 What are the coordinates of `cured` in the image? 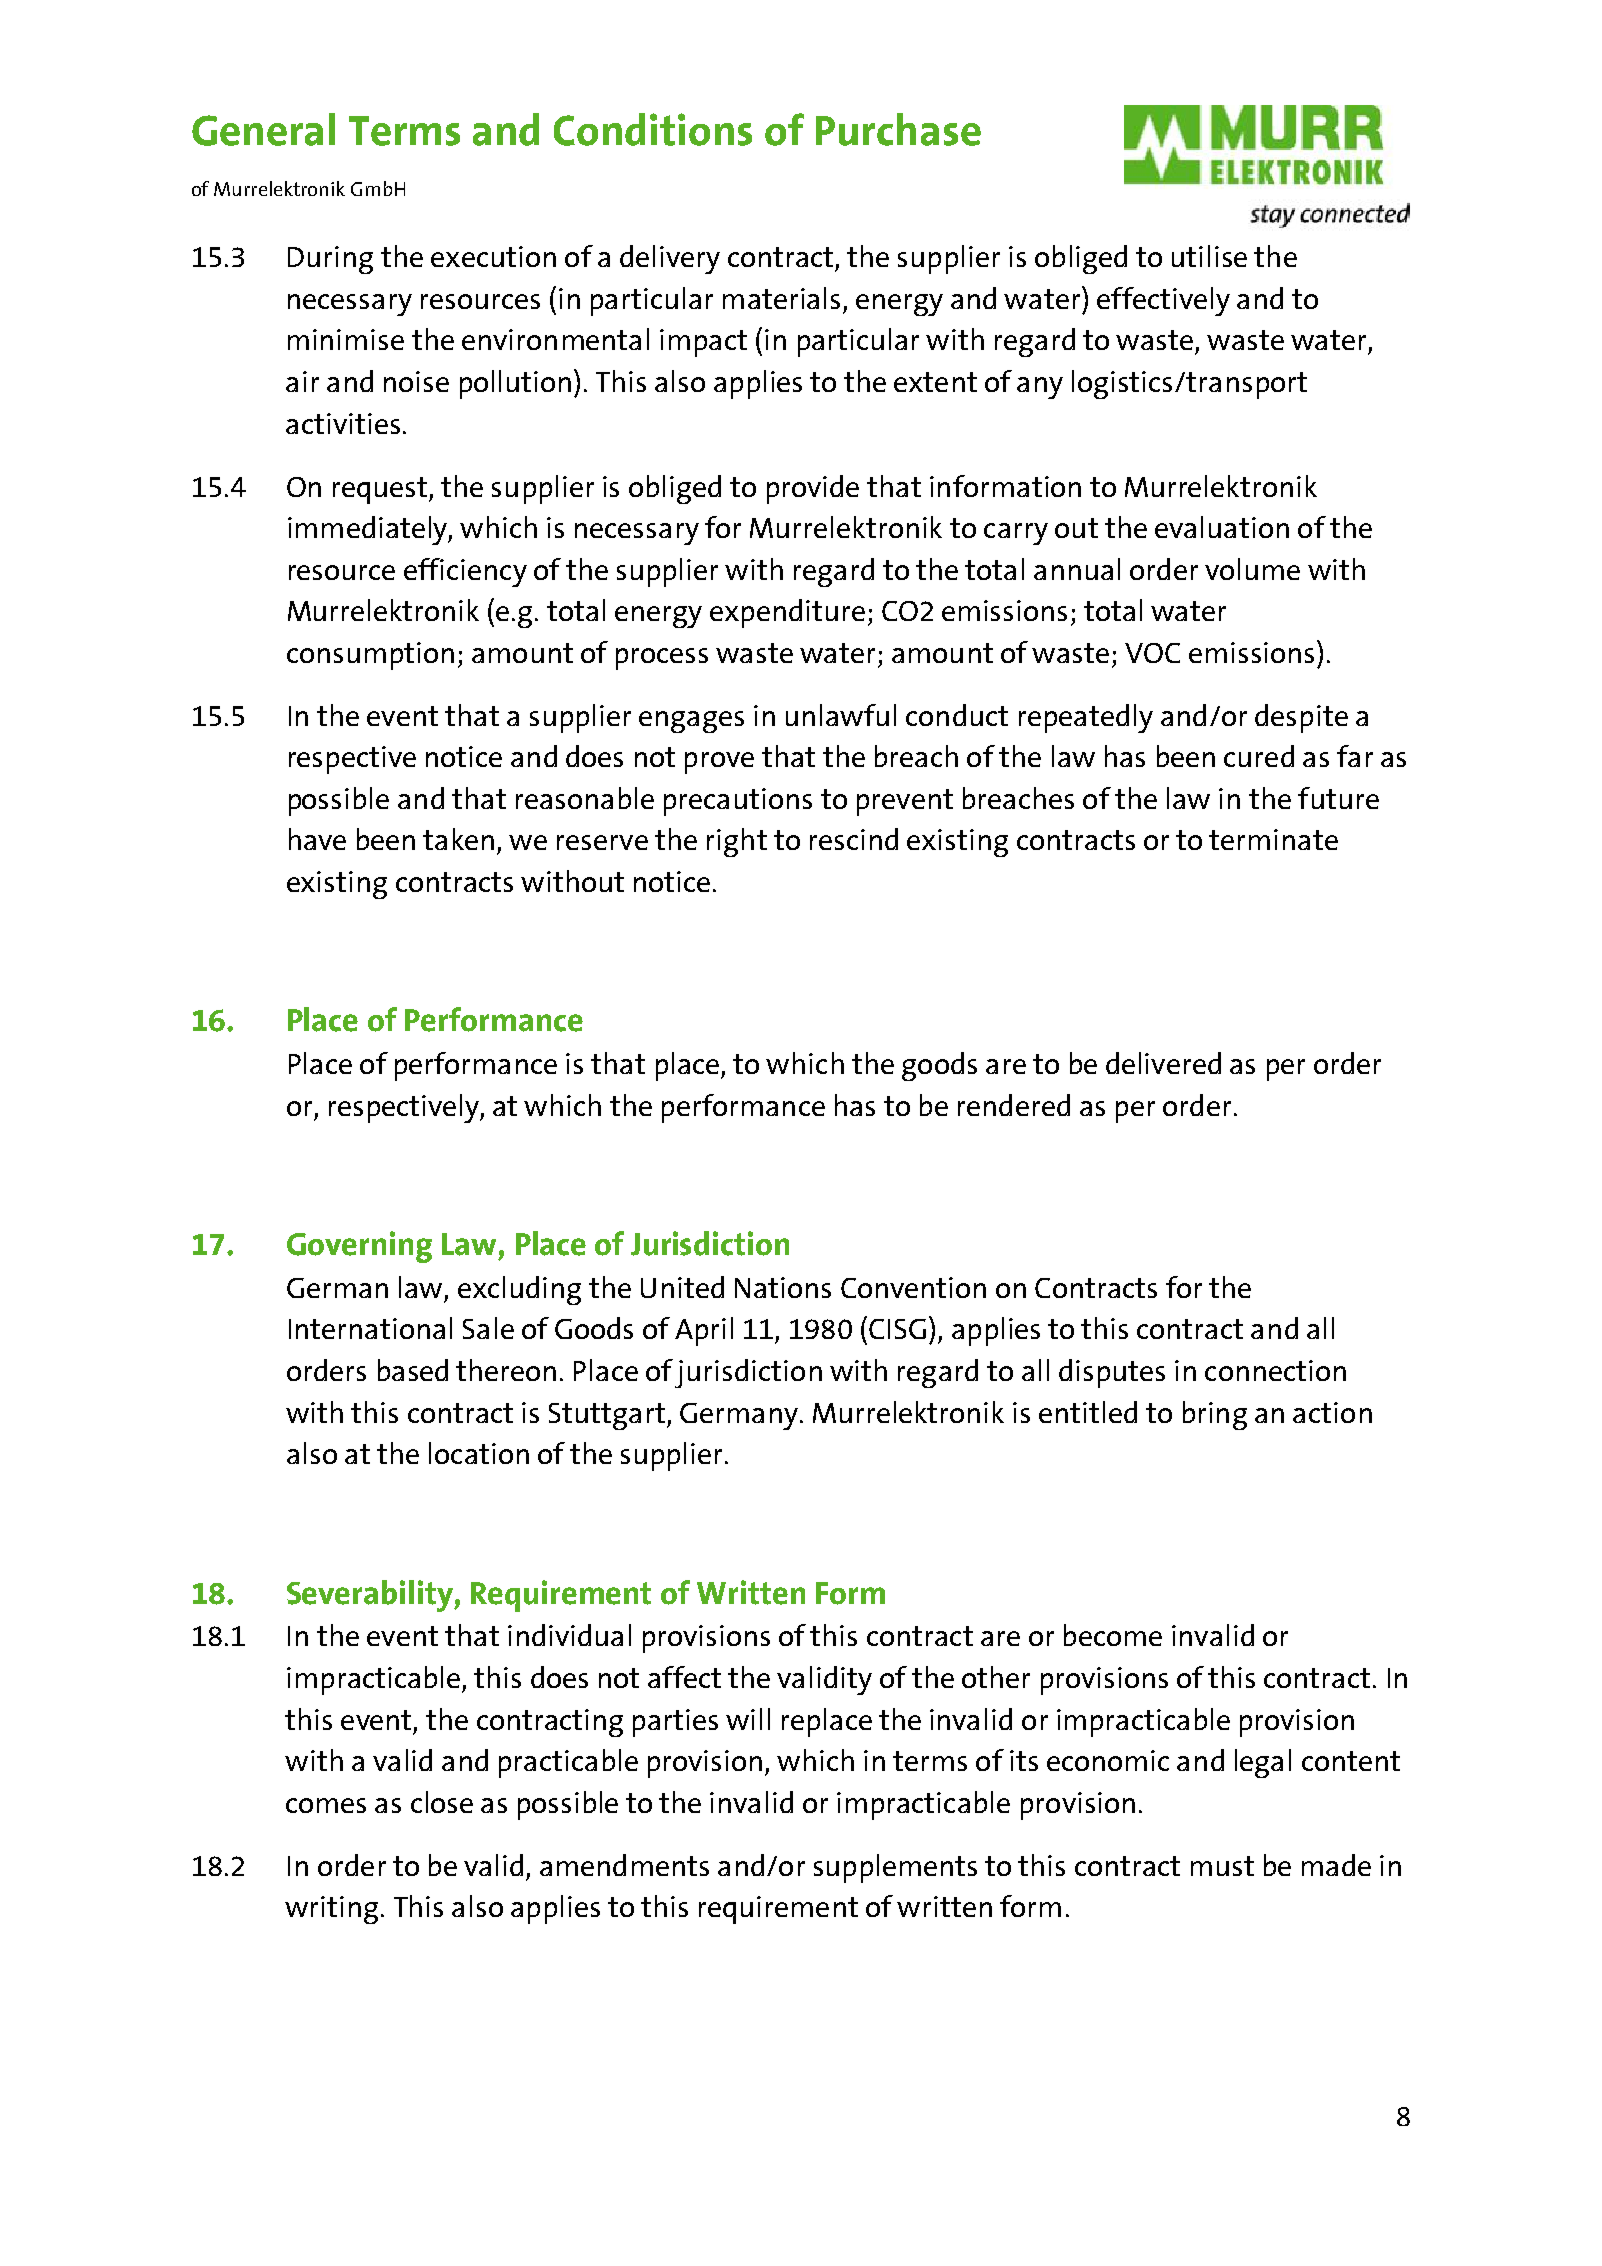 It's located at (1259, 756).
